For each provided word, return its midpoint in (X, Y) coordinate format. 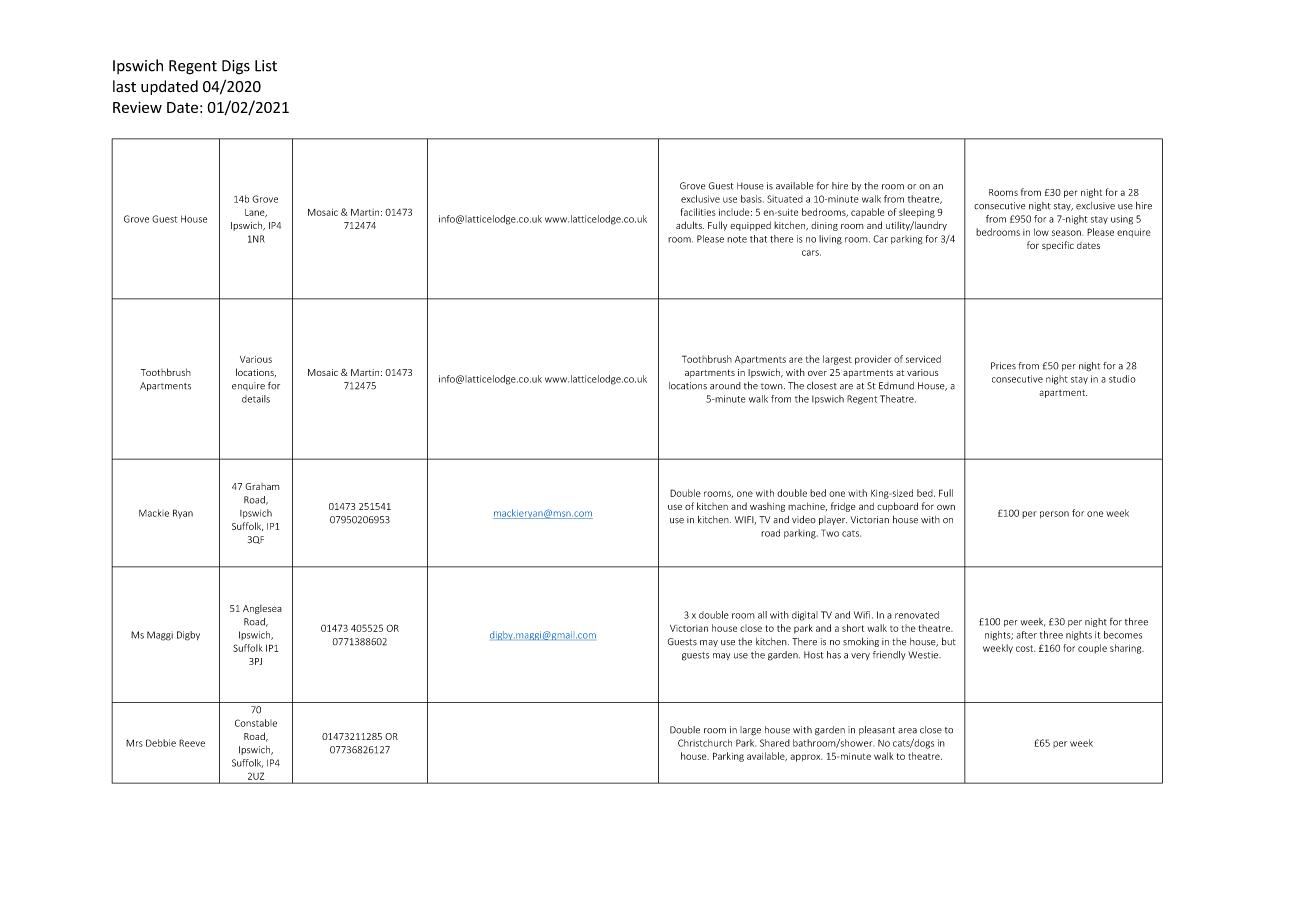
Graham (262, 486)
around (725, 386)
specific (1058, 245)
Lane (256, 213)
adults (690, 225)
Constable (256, 723)
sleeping (917, 213)
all (762, 615)
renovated (917, 615)
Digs (236, 67)
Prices (1003, 366)
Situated (785, 199)
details (256, 399)
